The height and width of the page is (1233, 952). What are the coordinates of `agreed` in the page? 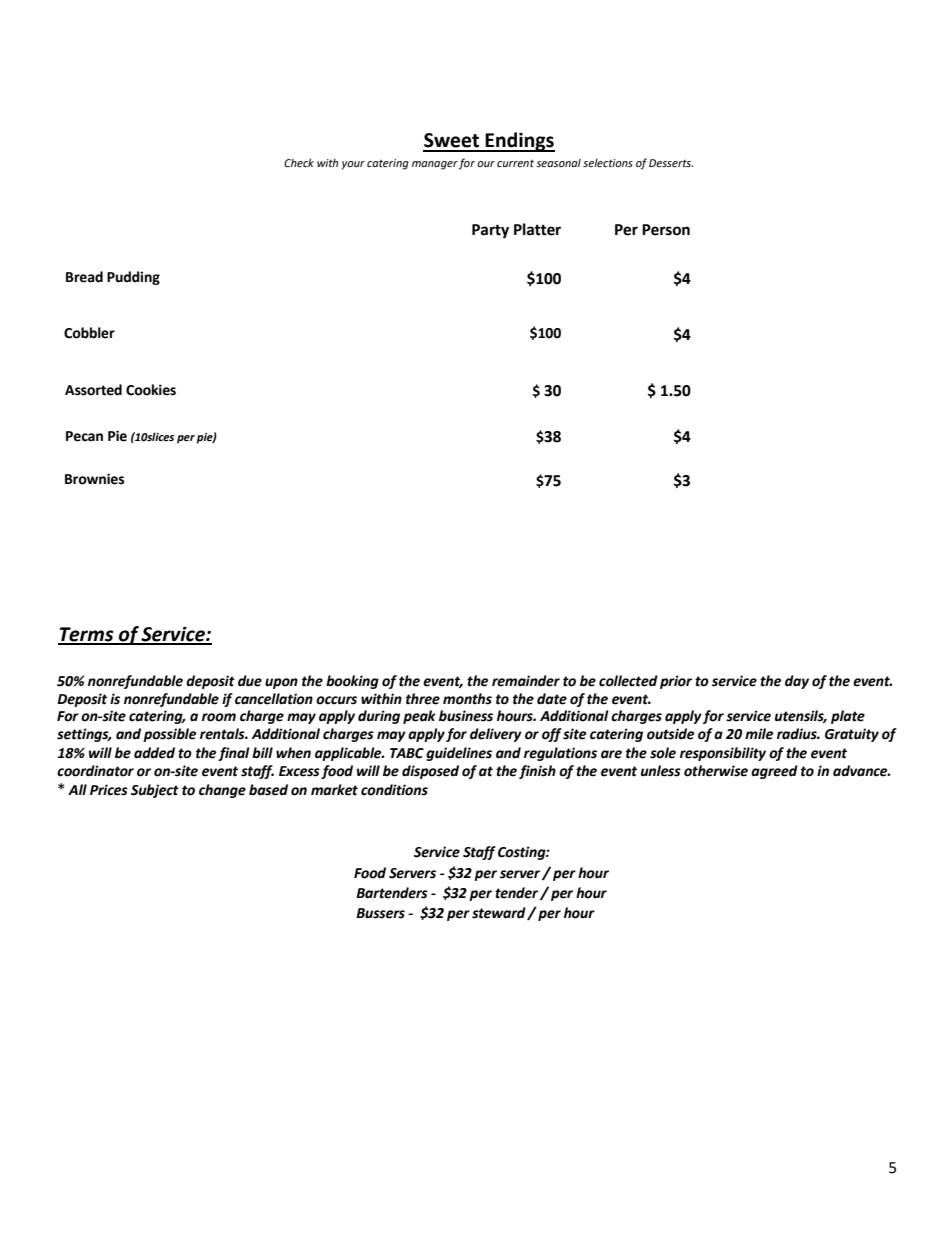 It's located at (774, 772).
